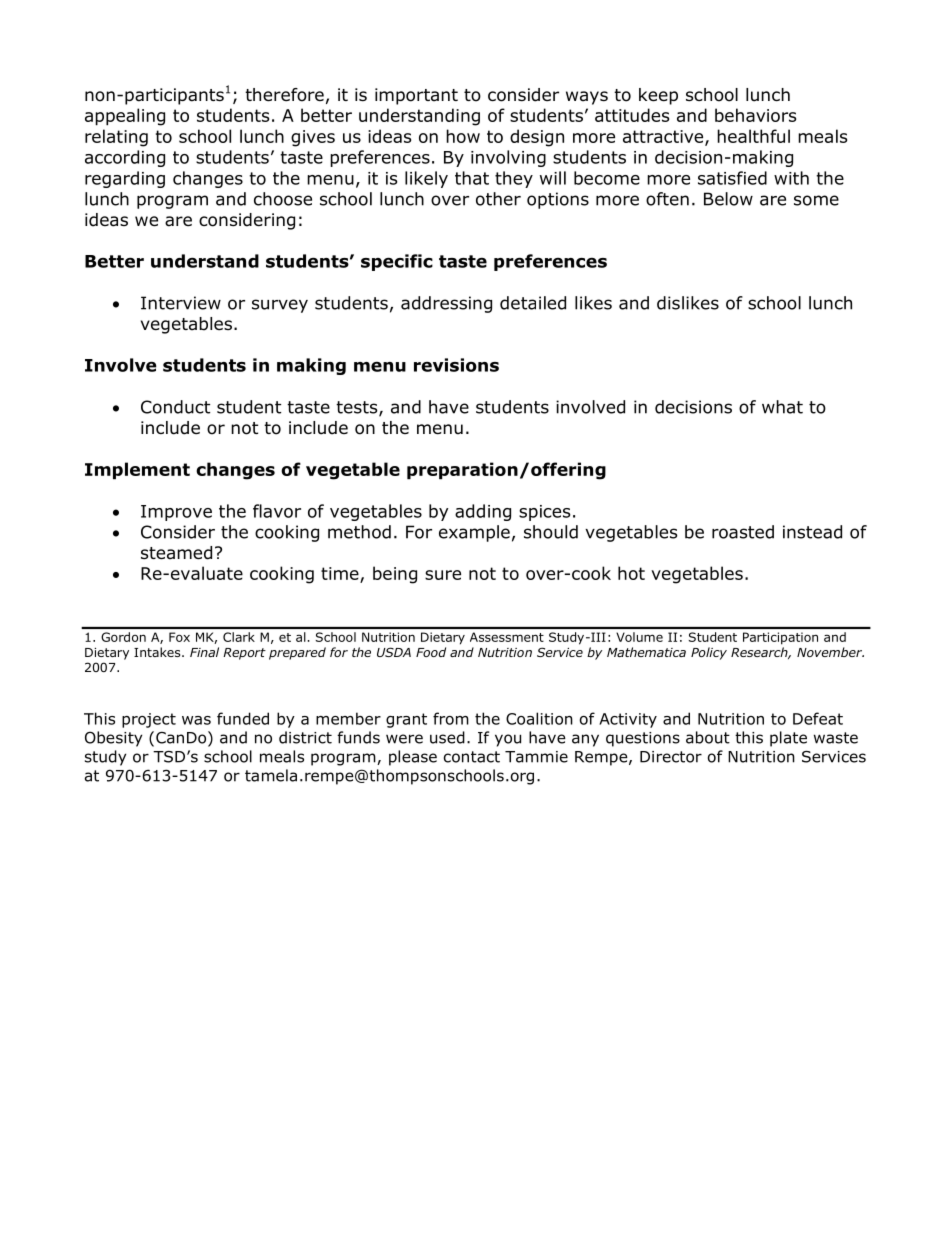  Describe the element at coordinates (755, 115) in the document. I see `behaviors` at that location.
